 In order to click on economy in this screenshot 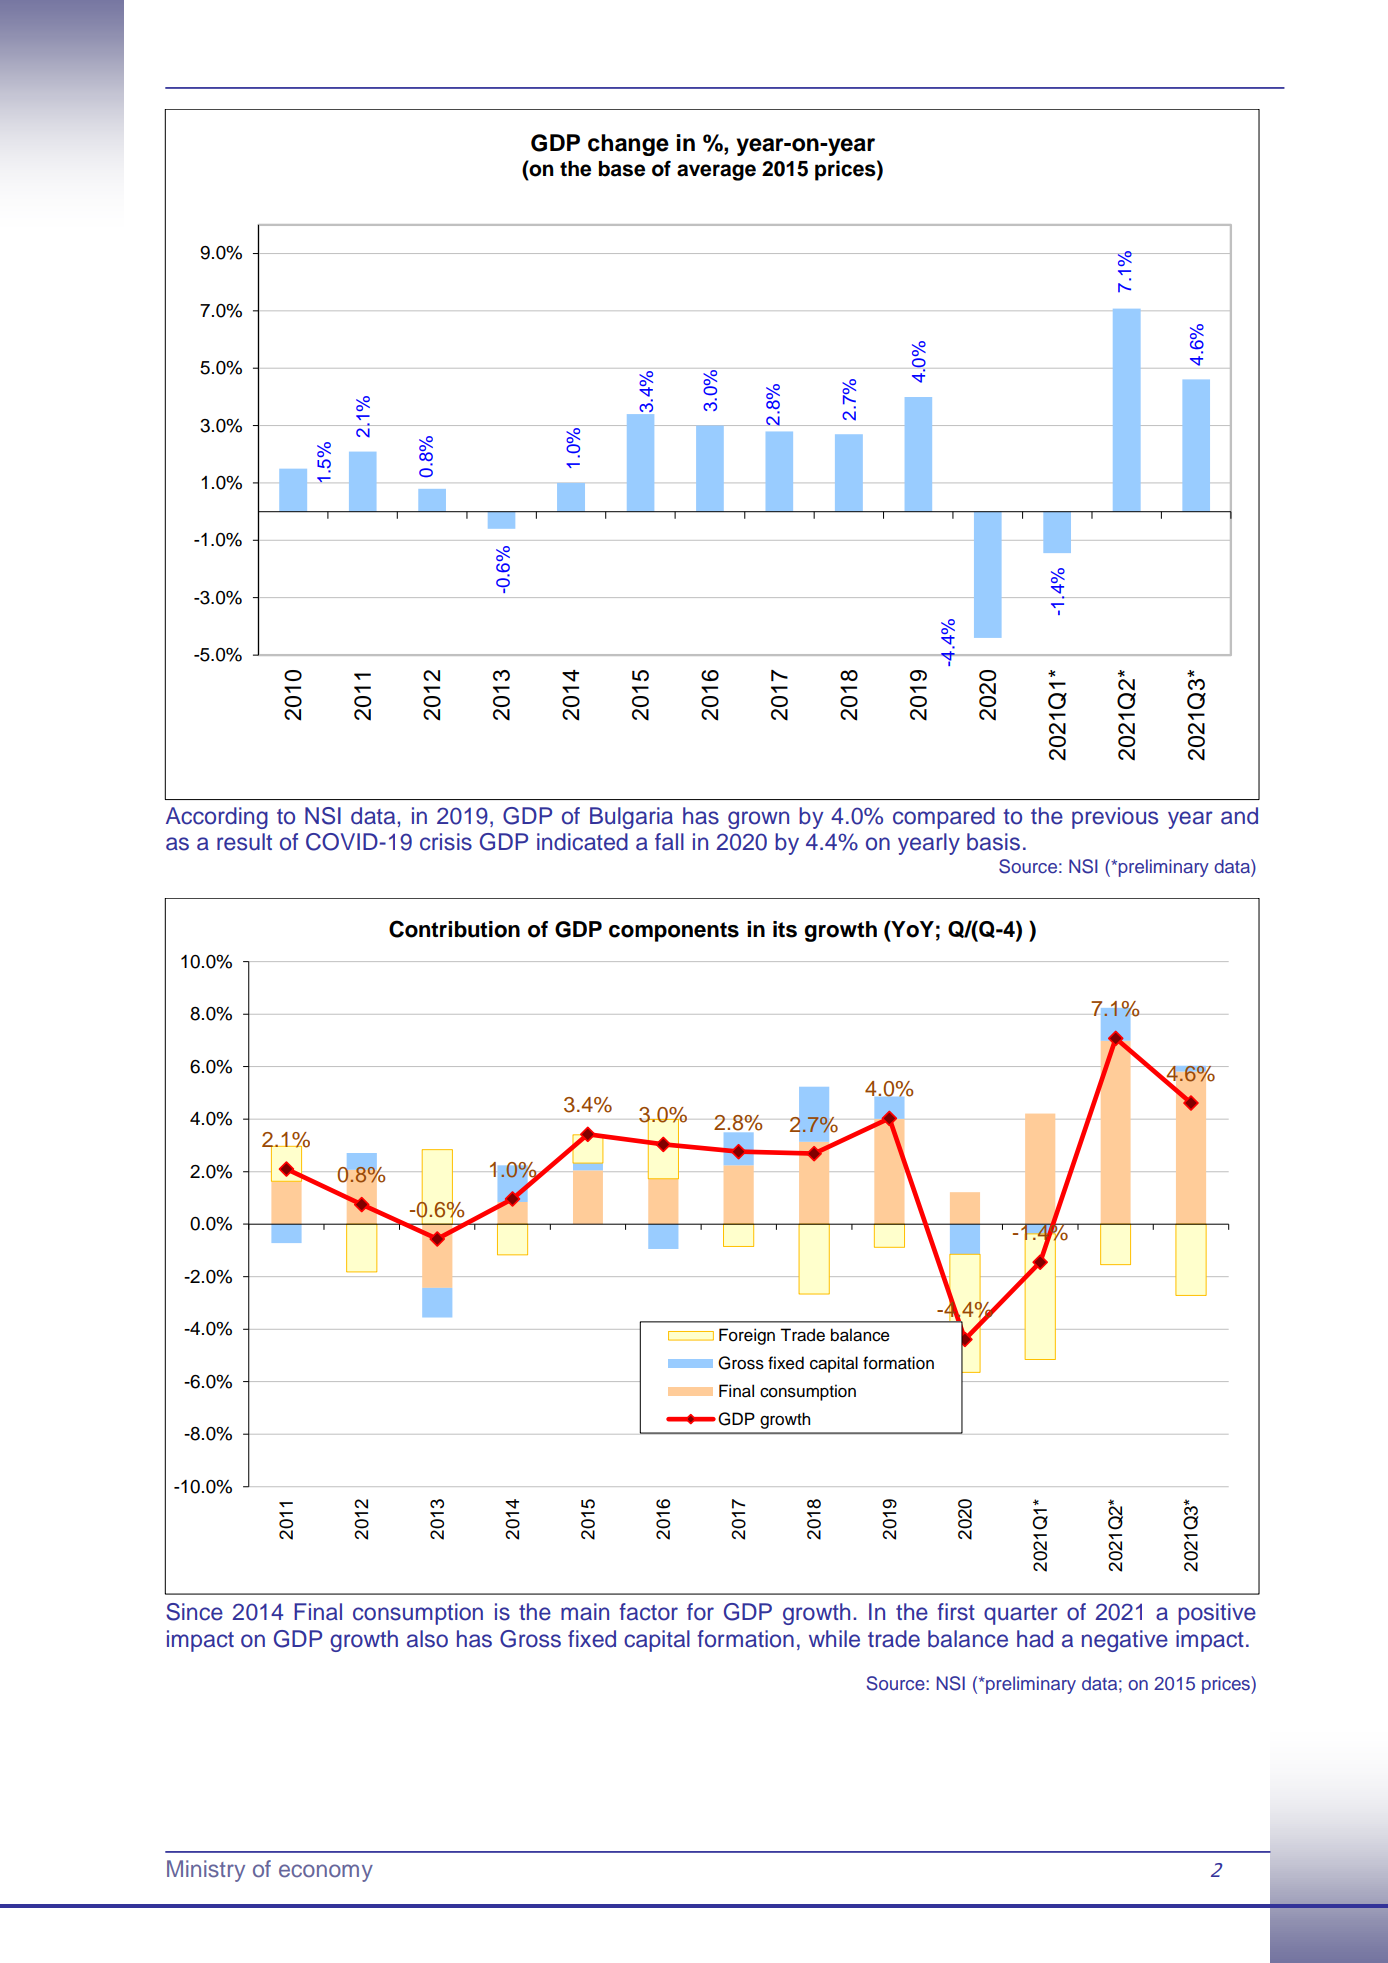, I will do `click(326, 1873)`.
